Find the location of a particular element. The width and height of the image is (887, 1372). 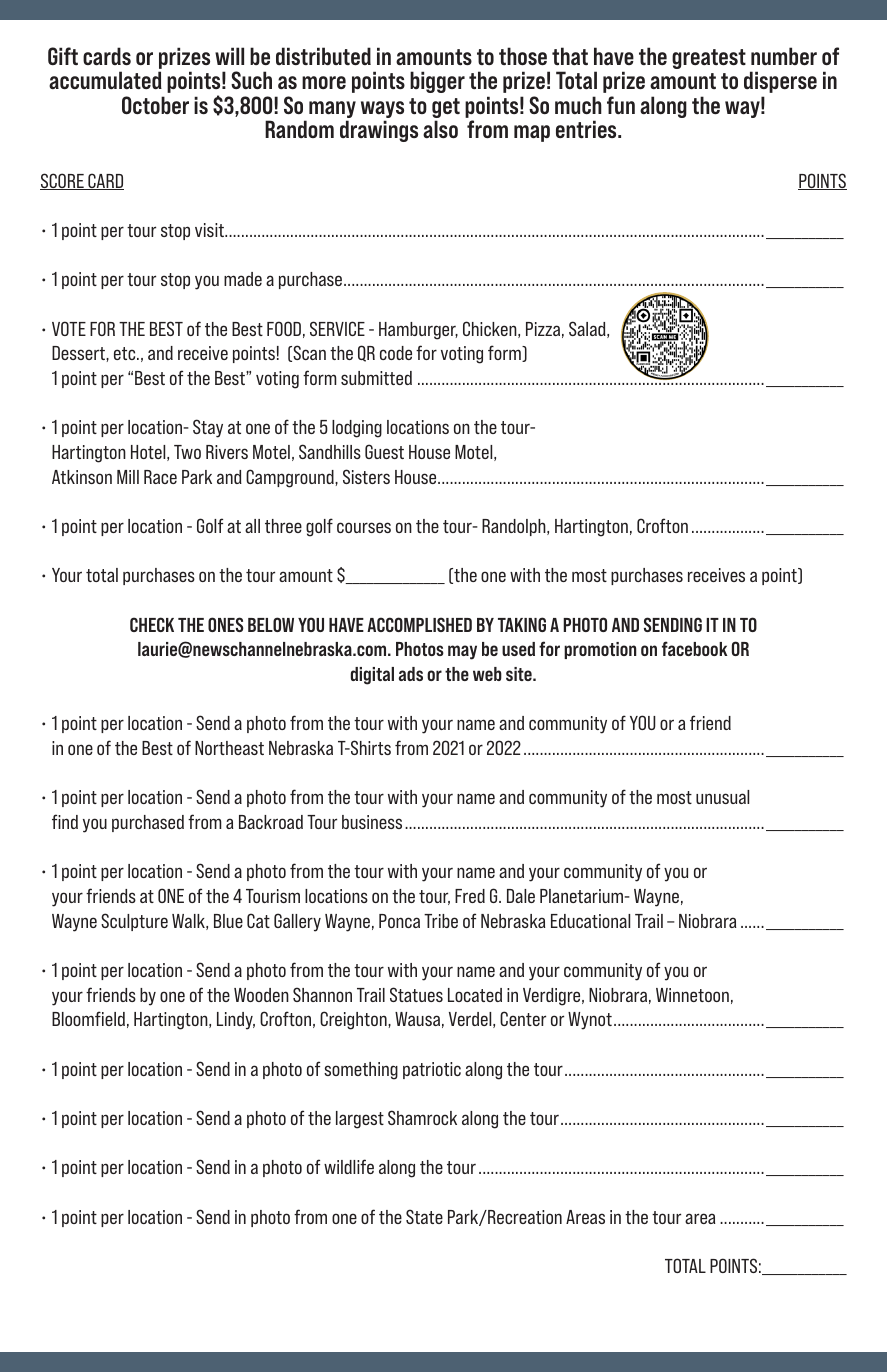

bigger is located at coordinates (437, 82).
